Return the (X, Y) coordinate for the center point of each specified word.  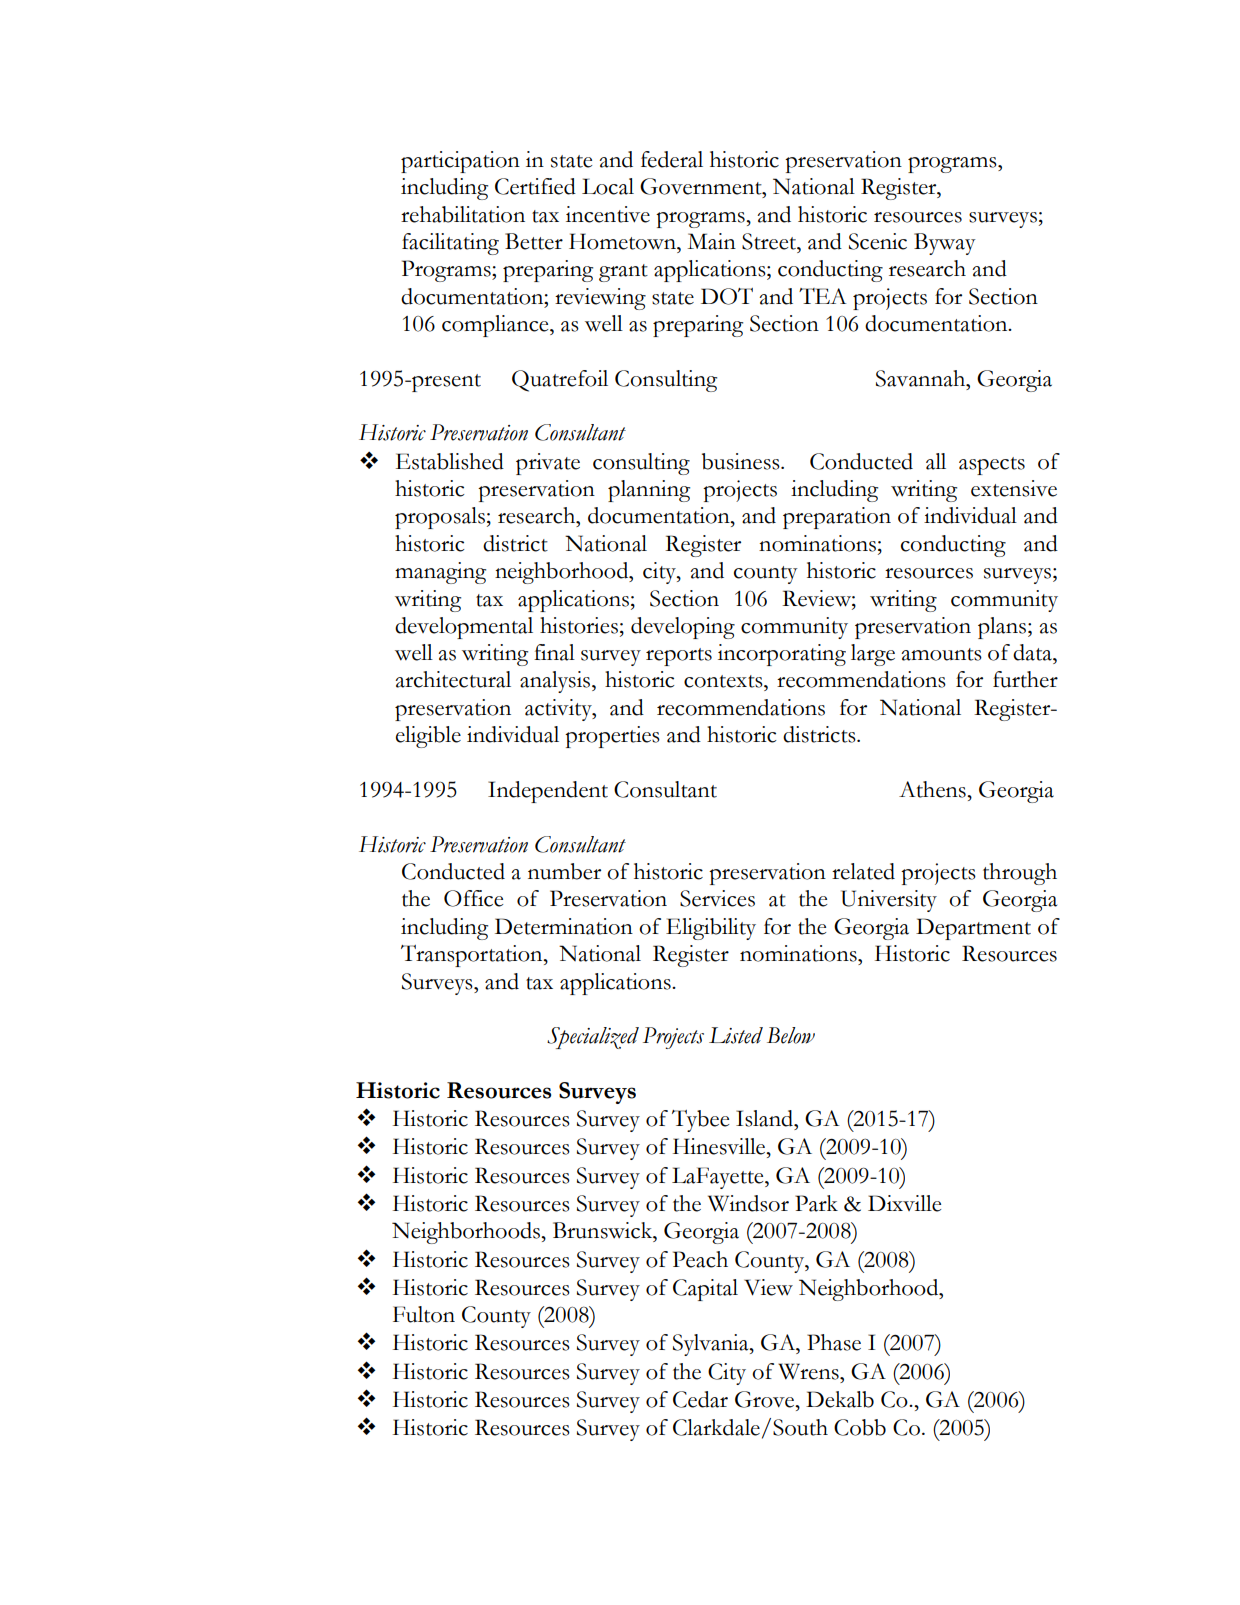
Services (717, 898)
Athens (933, 789)
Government (702, 186)
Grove (766, 1399)
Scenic (878, 241)
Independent (548, 792)
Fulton (424, 1314)
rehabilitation (463, 214)
